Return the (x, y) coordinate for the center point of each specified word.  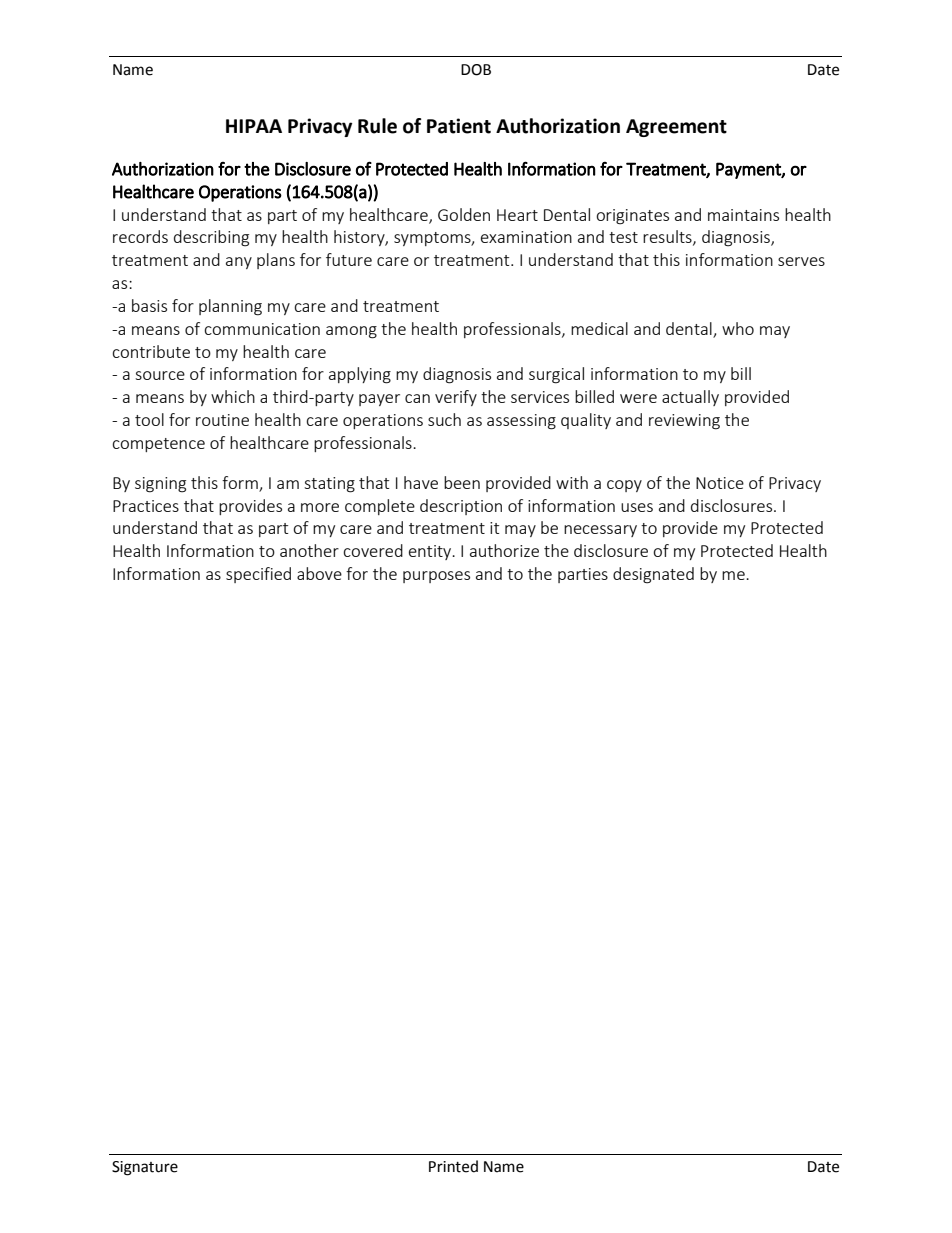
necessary (600, 531)
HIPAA (254, 126)
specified (258, 575)
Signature (145, 1168)
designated (653, 575)
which (233, 396)
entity (431, 552)
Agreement (676, 128)
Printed (453, 1166)
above (319, 573)
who (738, 328)
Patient (459, 126)
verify (456, 398)
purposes (436, 577)
